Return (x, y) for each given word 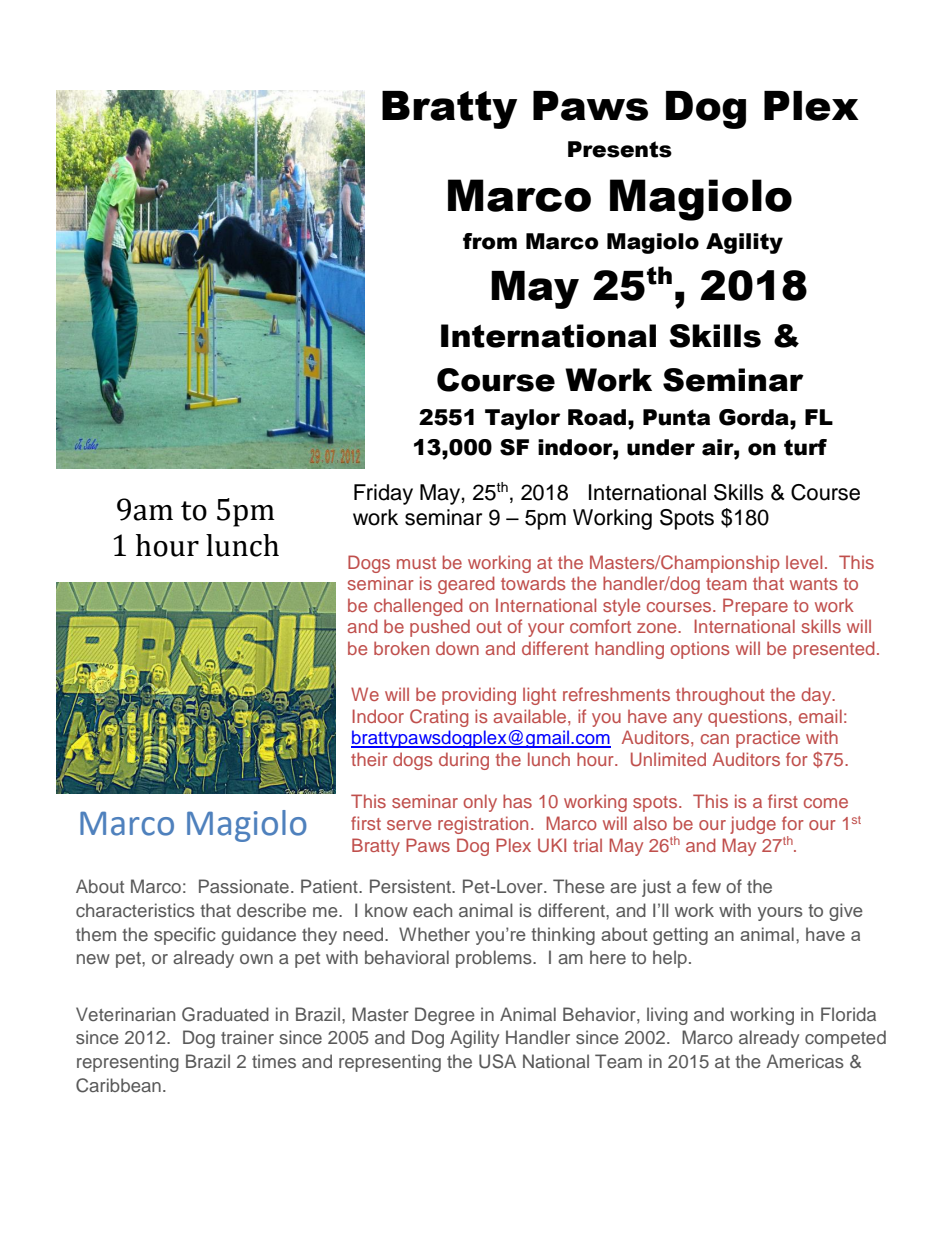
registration (483, 825)
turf (805, 447)
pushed (440, 628)
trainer (247, 1037)
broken (401, 648)
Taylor (523, 419)
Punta (676, 417)
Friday (383, 494)
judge (753, 825)
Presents (620, 149)
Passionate (244, 886)
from (490, 241)
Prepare (755, 607)
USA (497, 1061)
